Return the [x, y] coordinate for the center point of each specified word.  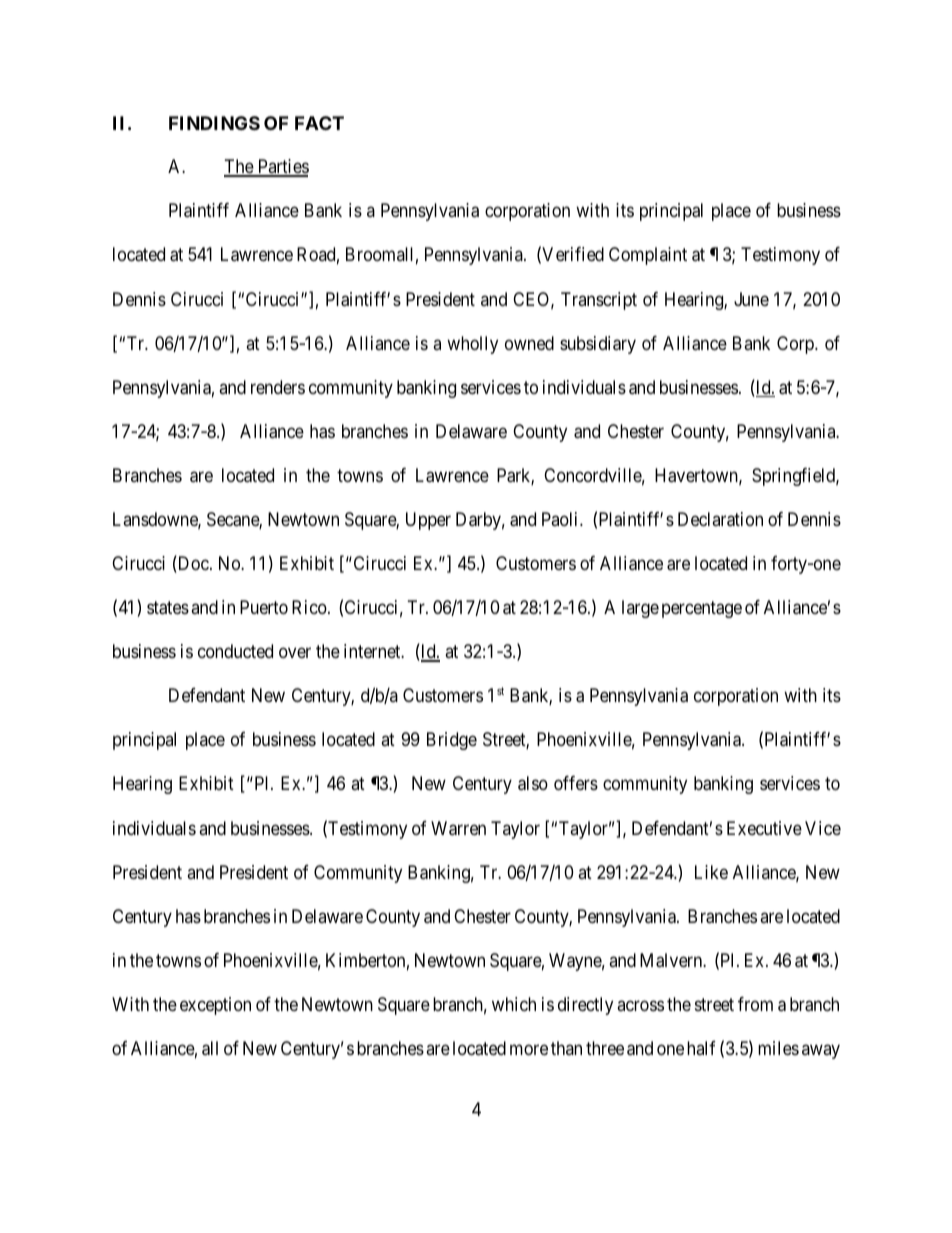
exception [215, 1006]
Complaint [648, 256]
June [751, 299]
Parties [282, 167]
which [514, 1004]
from [755, 1004]
